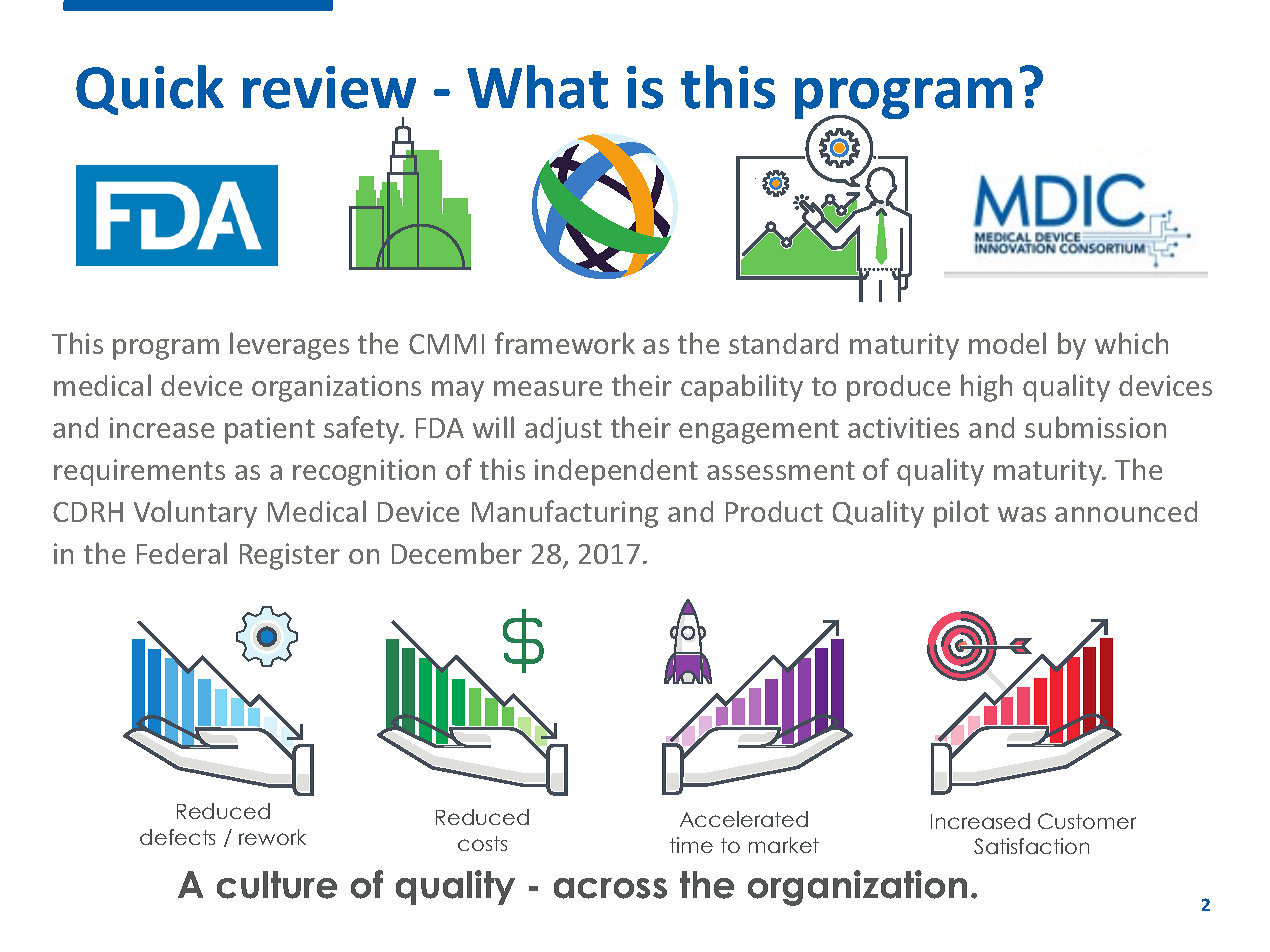 The image size is (1270, 952). What do you see at coordinates (329, 87) in the page?
I see `review` at bounding box center [329, 87].
